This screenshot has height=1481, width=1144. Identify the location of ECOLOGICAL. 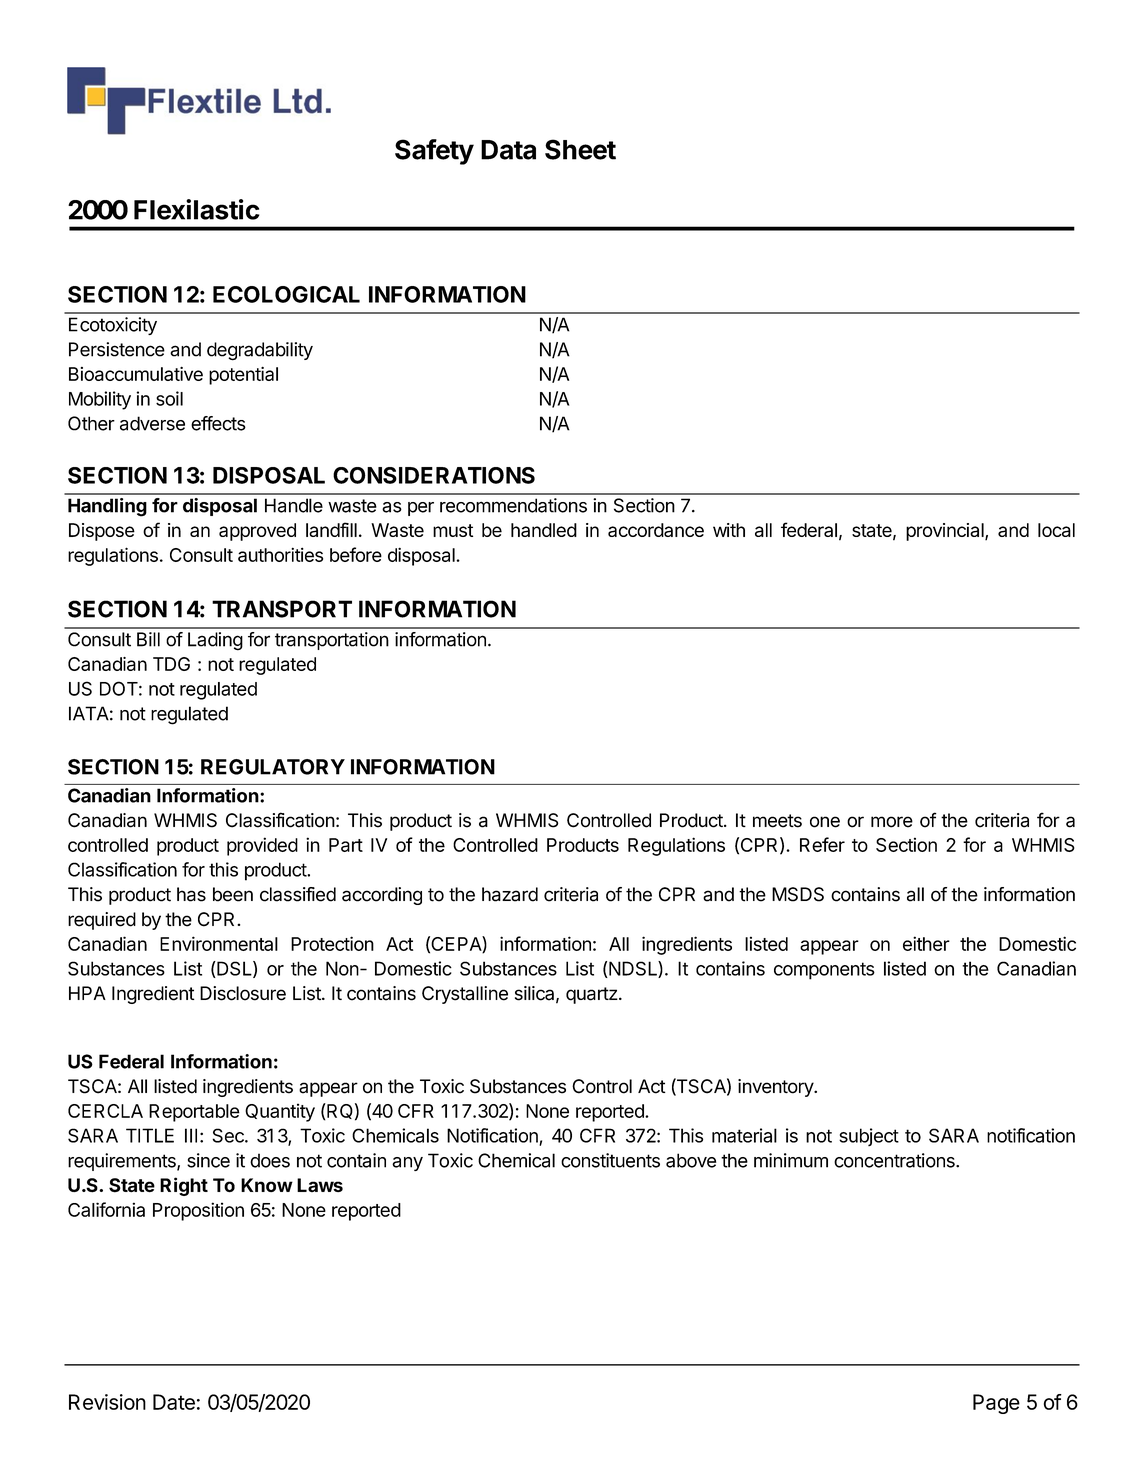
(286, 294).
